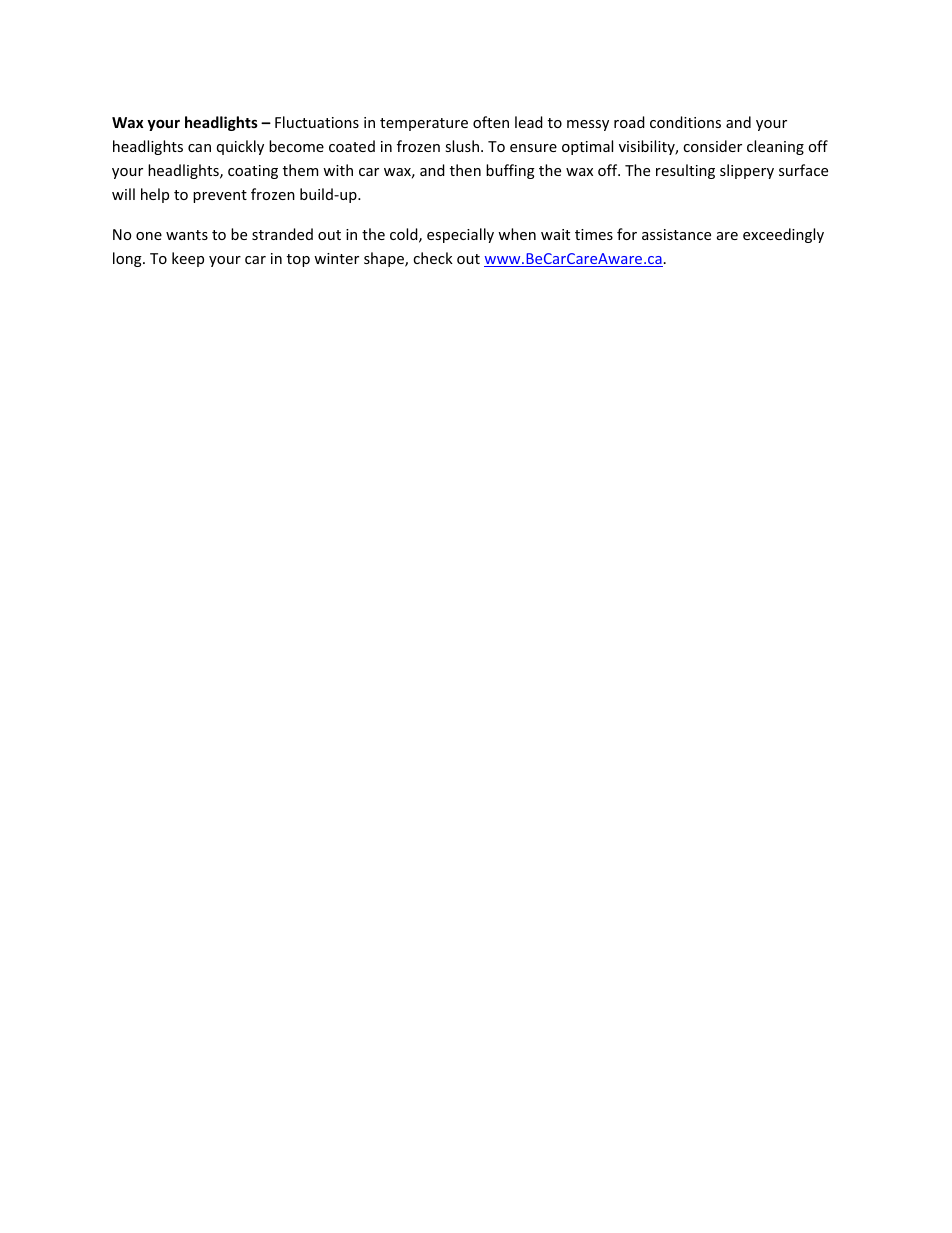 This image has height=1233, width=952. I want to click on buffing, so click(510, 171).
